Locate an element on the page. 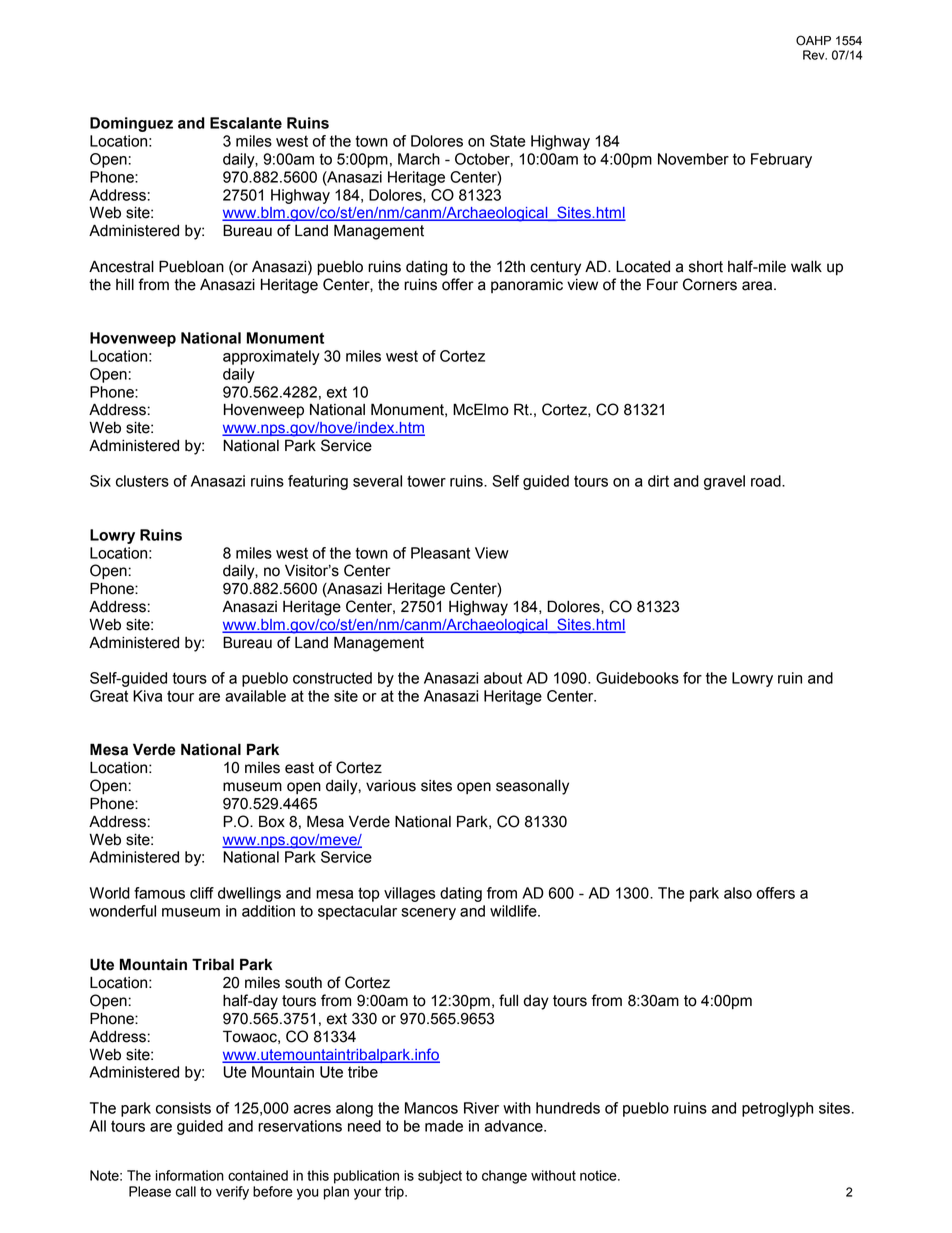 The height and width of the image is (1233, 952). State is located at coordinates (507, 141).
